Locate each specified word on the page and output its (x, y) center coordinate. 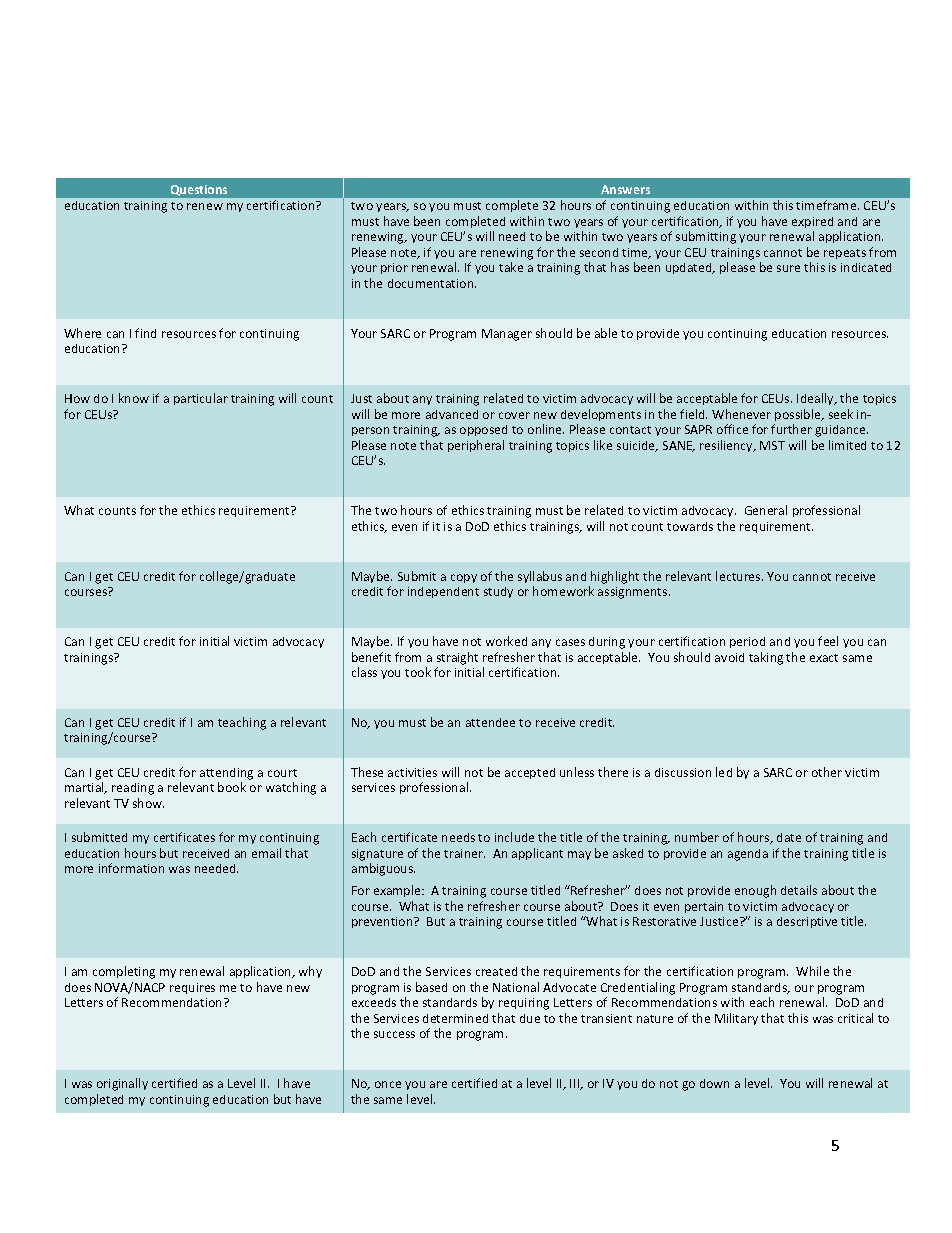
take (511, 267)
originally (122, 1084)
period (747, 642)
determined (455, 1018)
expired (812, 222)
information (131, 868)
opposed (483, 430)
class (364, 672)
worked (506, 641)
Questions (199, 190)
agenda (748, 855)
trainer (464, 853)
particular (201, 399)
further (791, 429)
